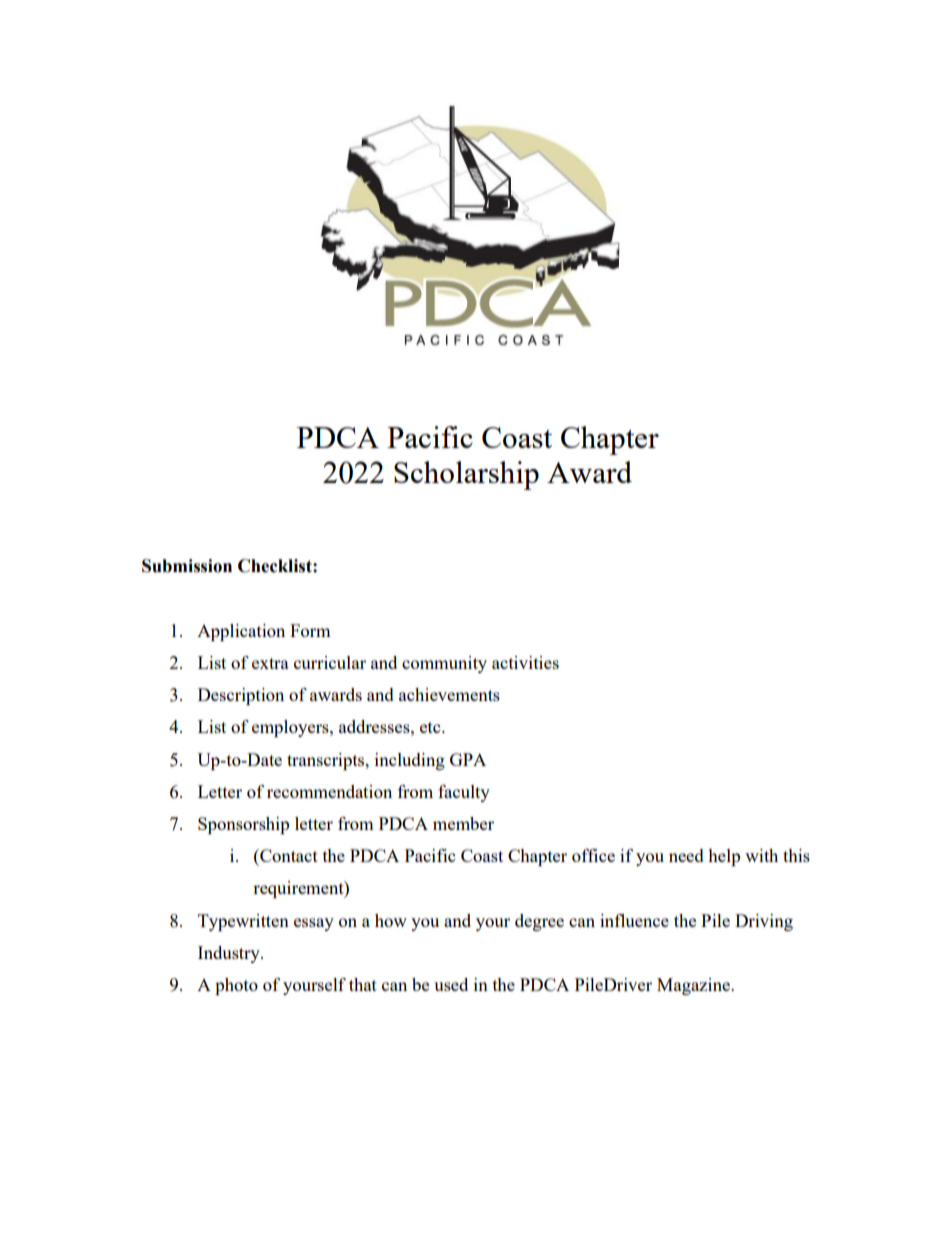  I want to click on etc, so click(431, 727).
